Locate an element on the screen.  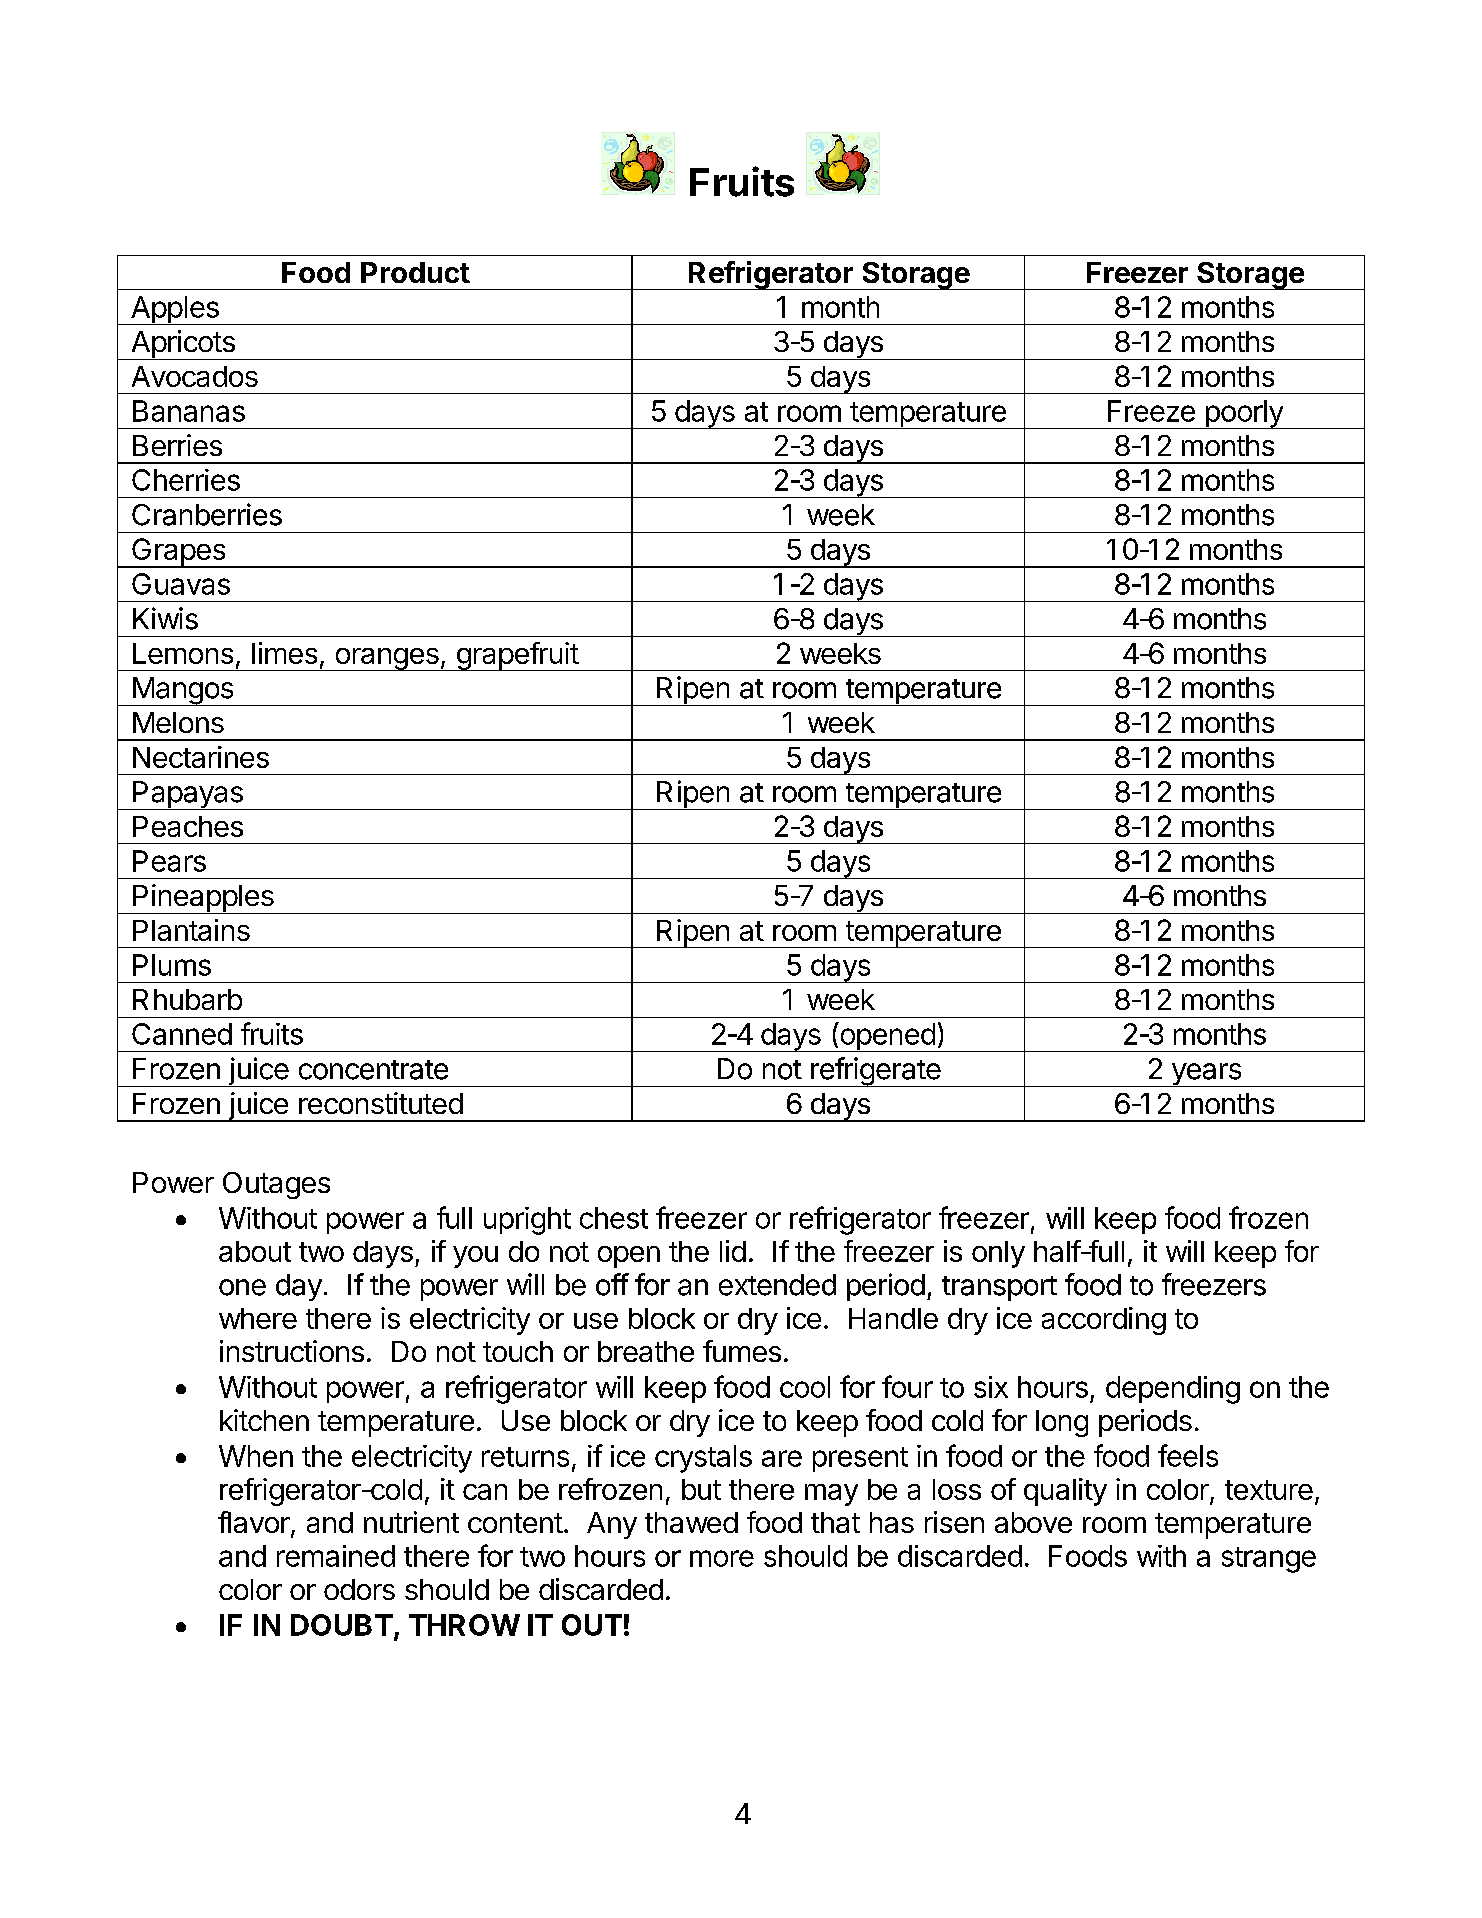
poorly is located at coordinates (1244, 414).
